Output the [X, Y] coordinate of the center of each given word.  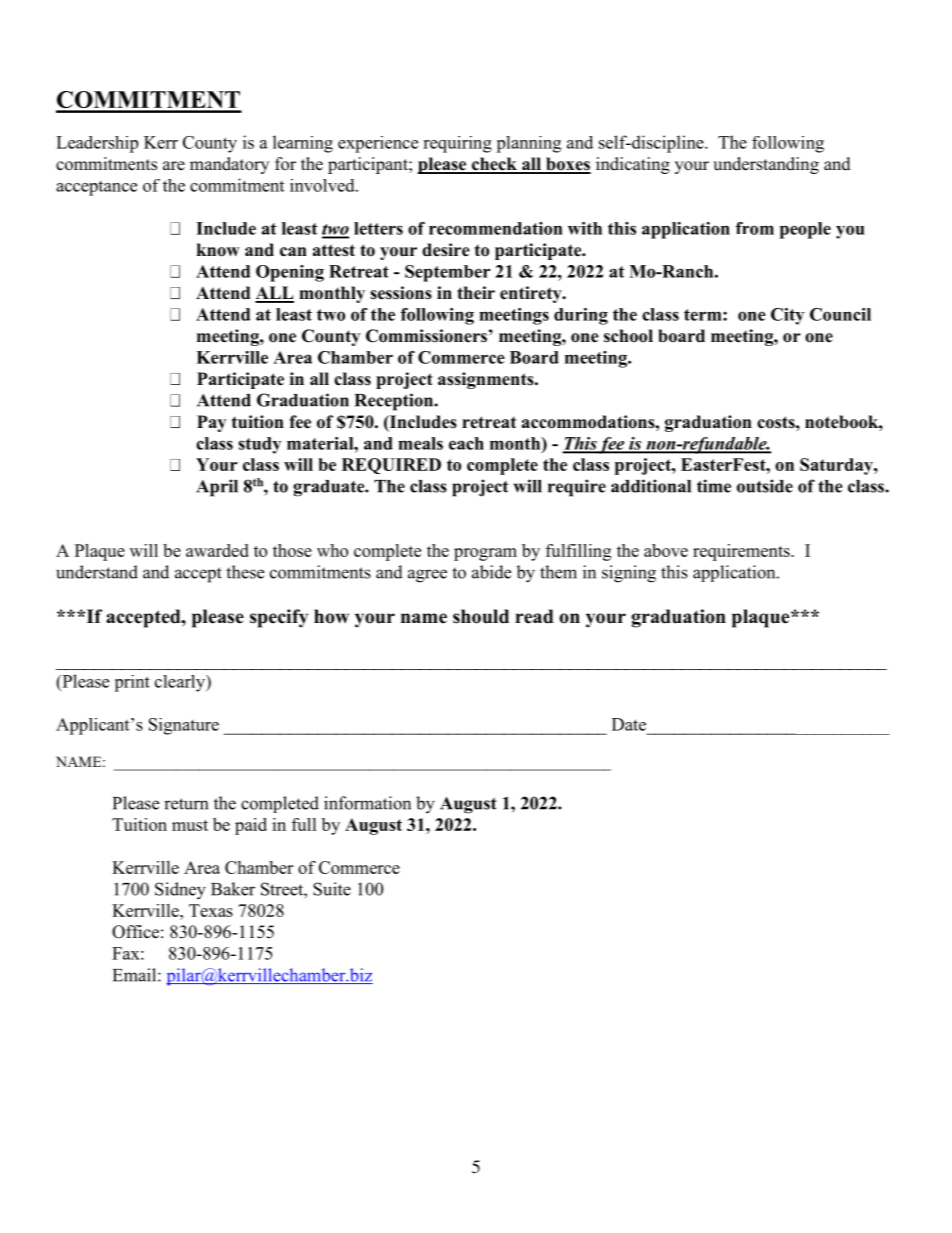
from [755, 228]
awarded [217, 550]
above [666, 550]
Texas [211, 910]
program [485, 554]
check [494, 165]
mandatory [229, 165]
